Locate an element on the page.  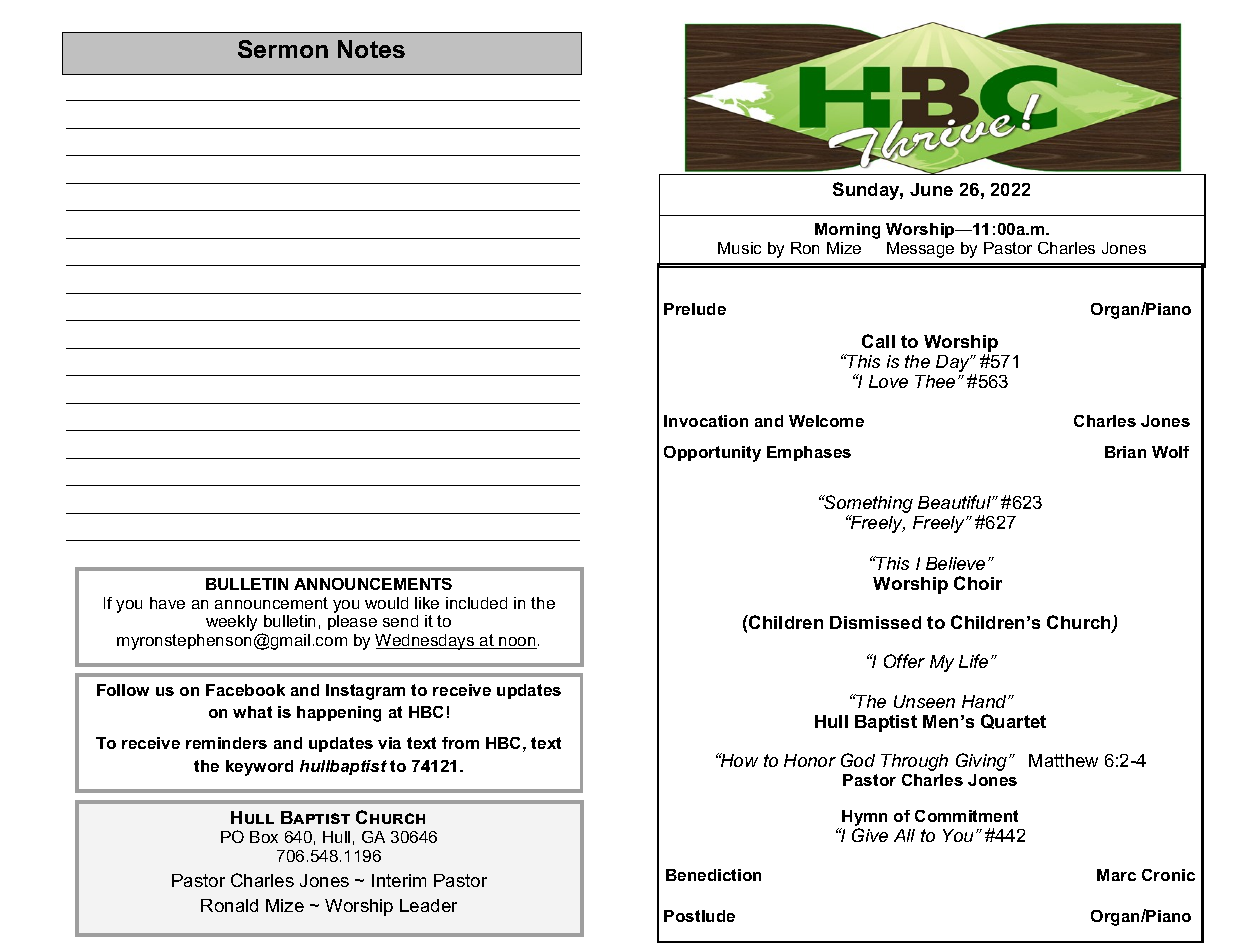
Thee is located at coordinates (935, 381).
